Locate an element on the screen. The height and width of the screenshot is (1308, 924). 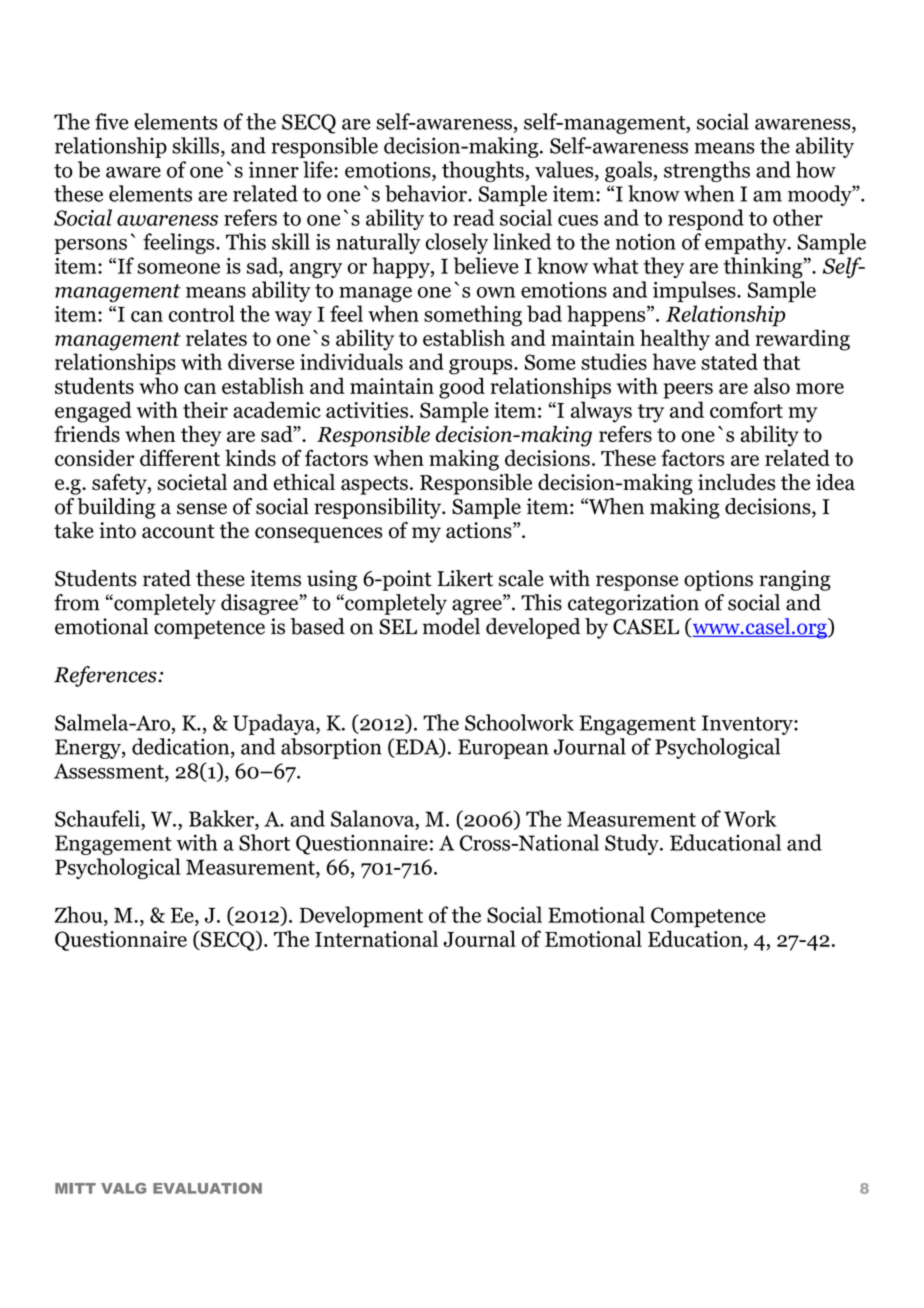
societal is located at coordinates (192, 482).
